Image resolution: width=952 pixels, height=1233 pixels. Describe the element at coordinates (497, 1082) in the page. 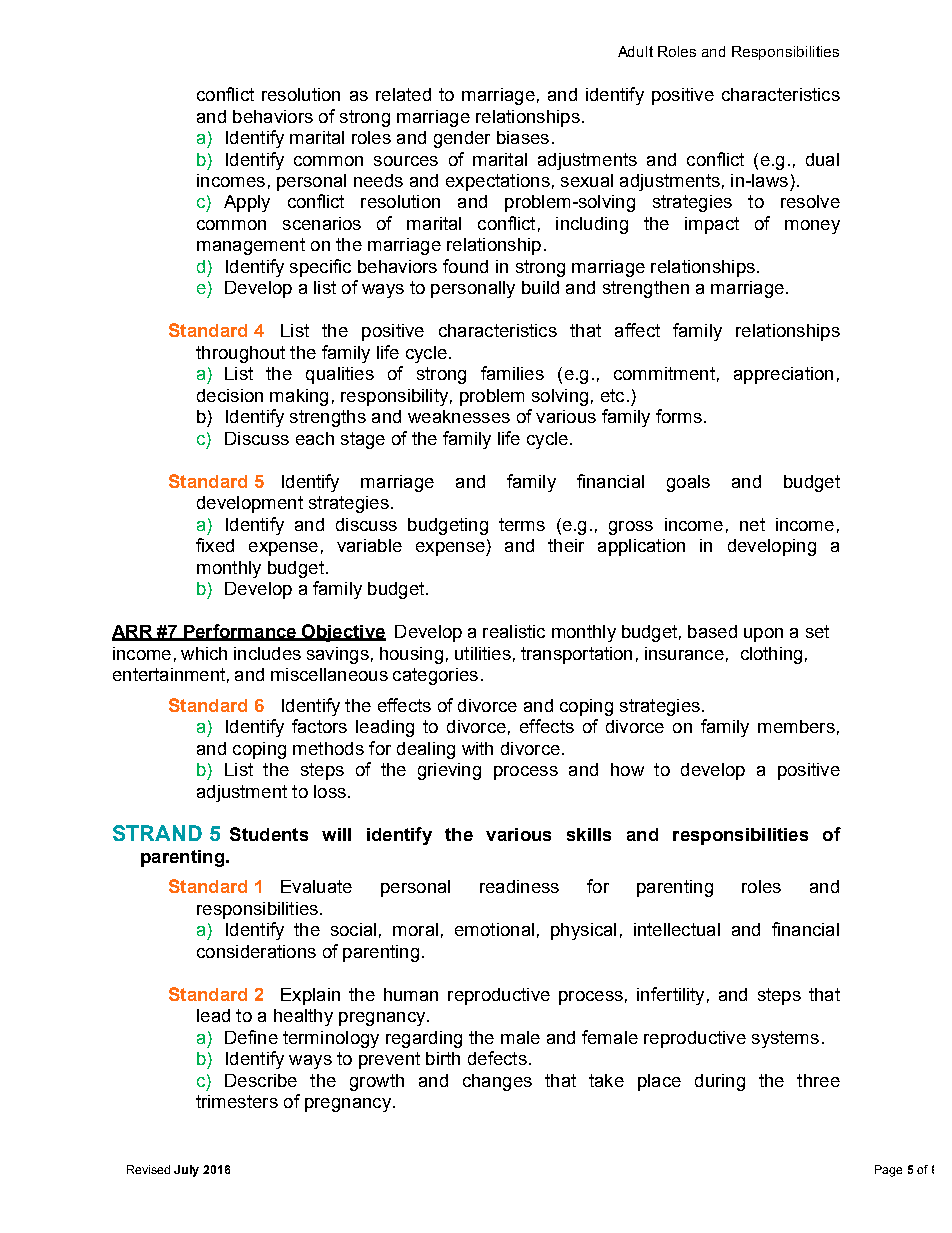

I see `changes` at that location.
